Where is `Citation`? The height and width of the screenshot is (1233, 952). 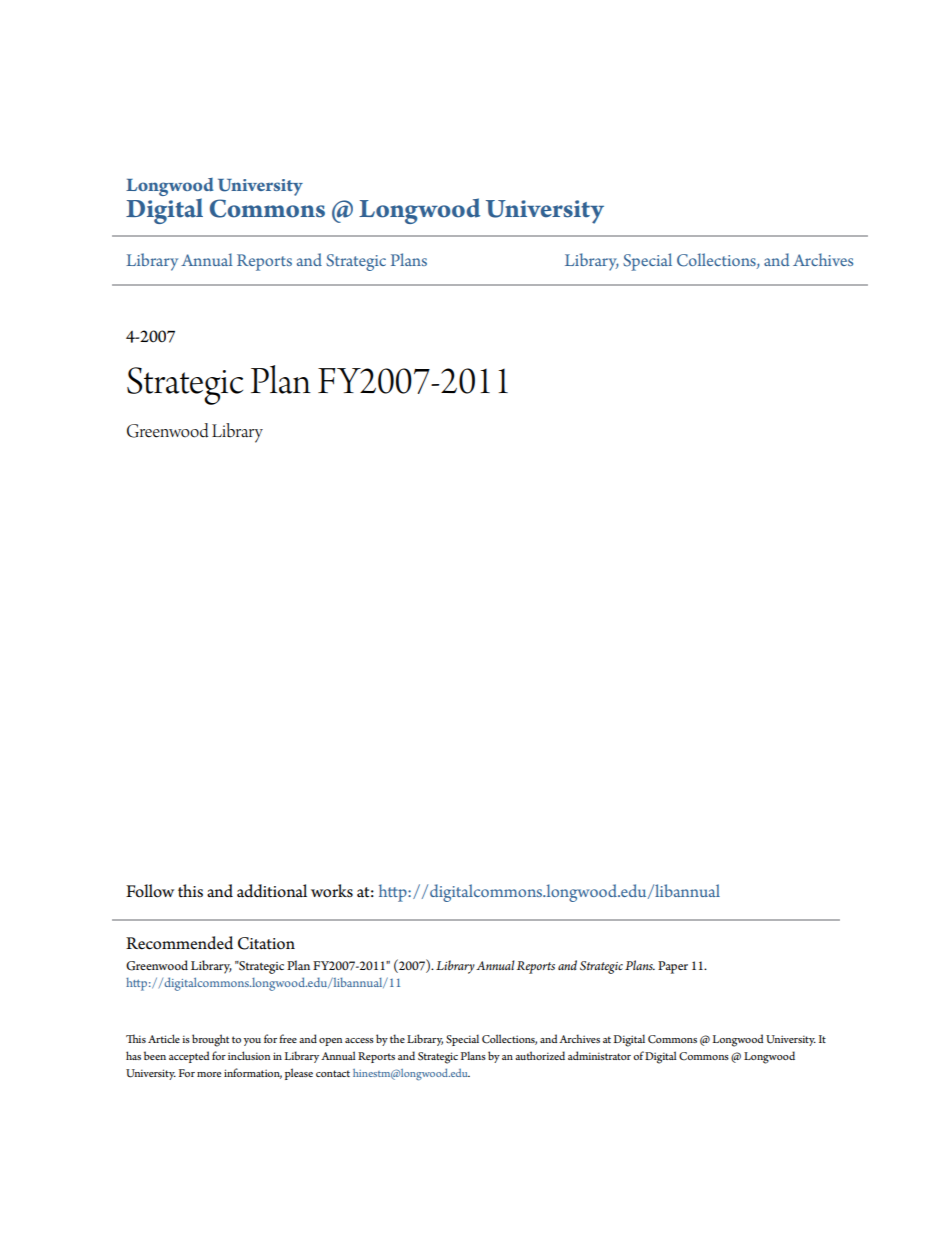 Citation is located at coordinates (266, 943).
